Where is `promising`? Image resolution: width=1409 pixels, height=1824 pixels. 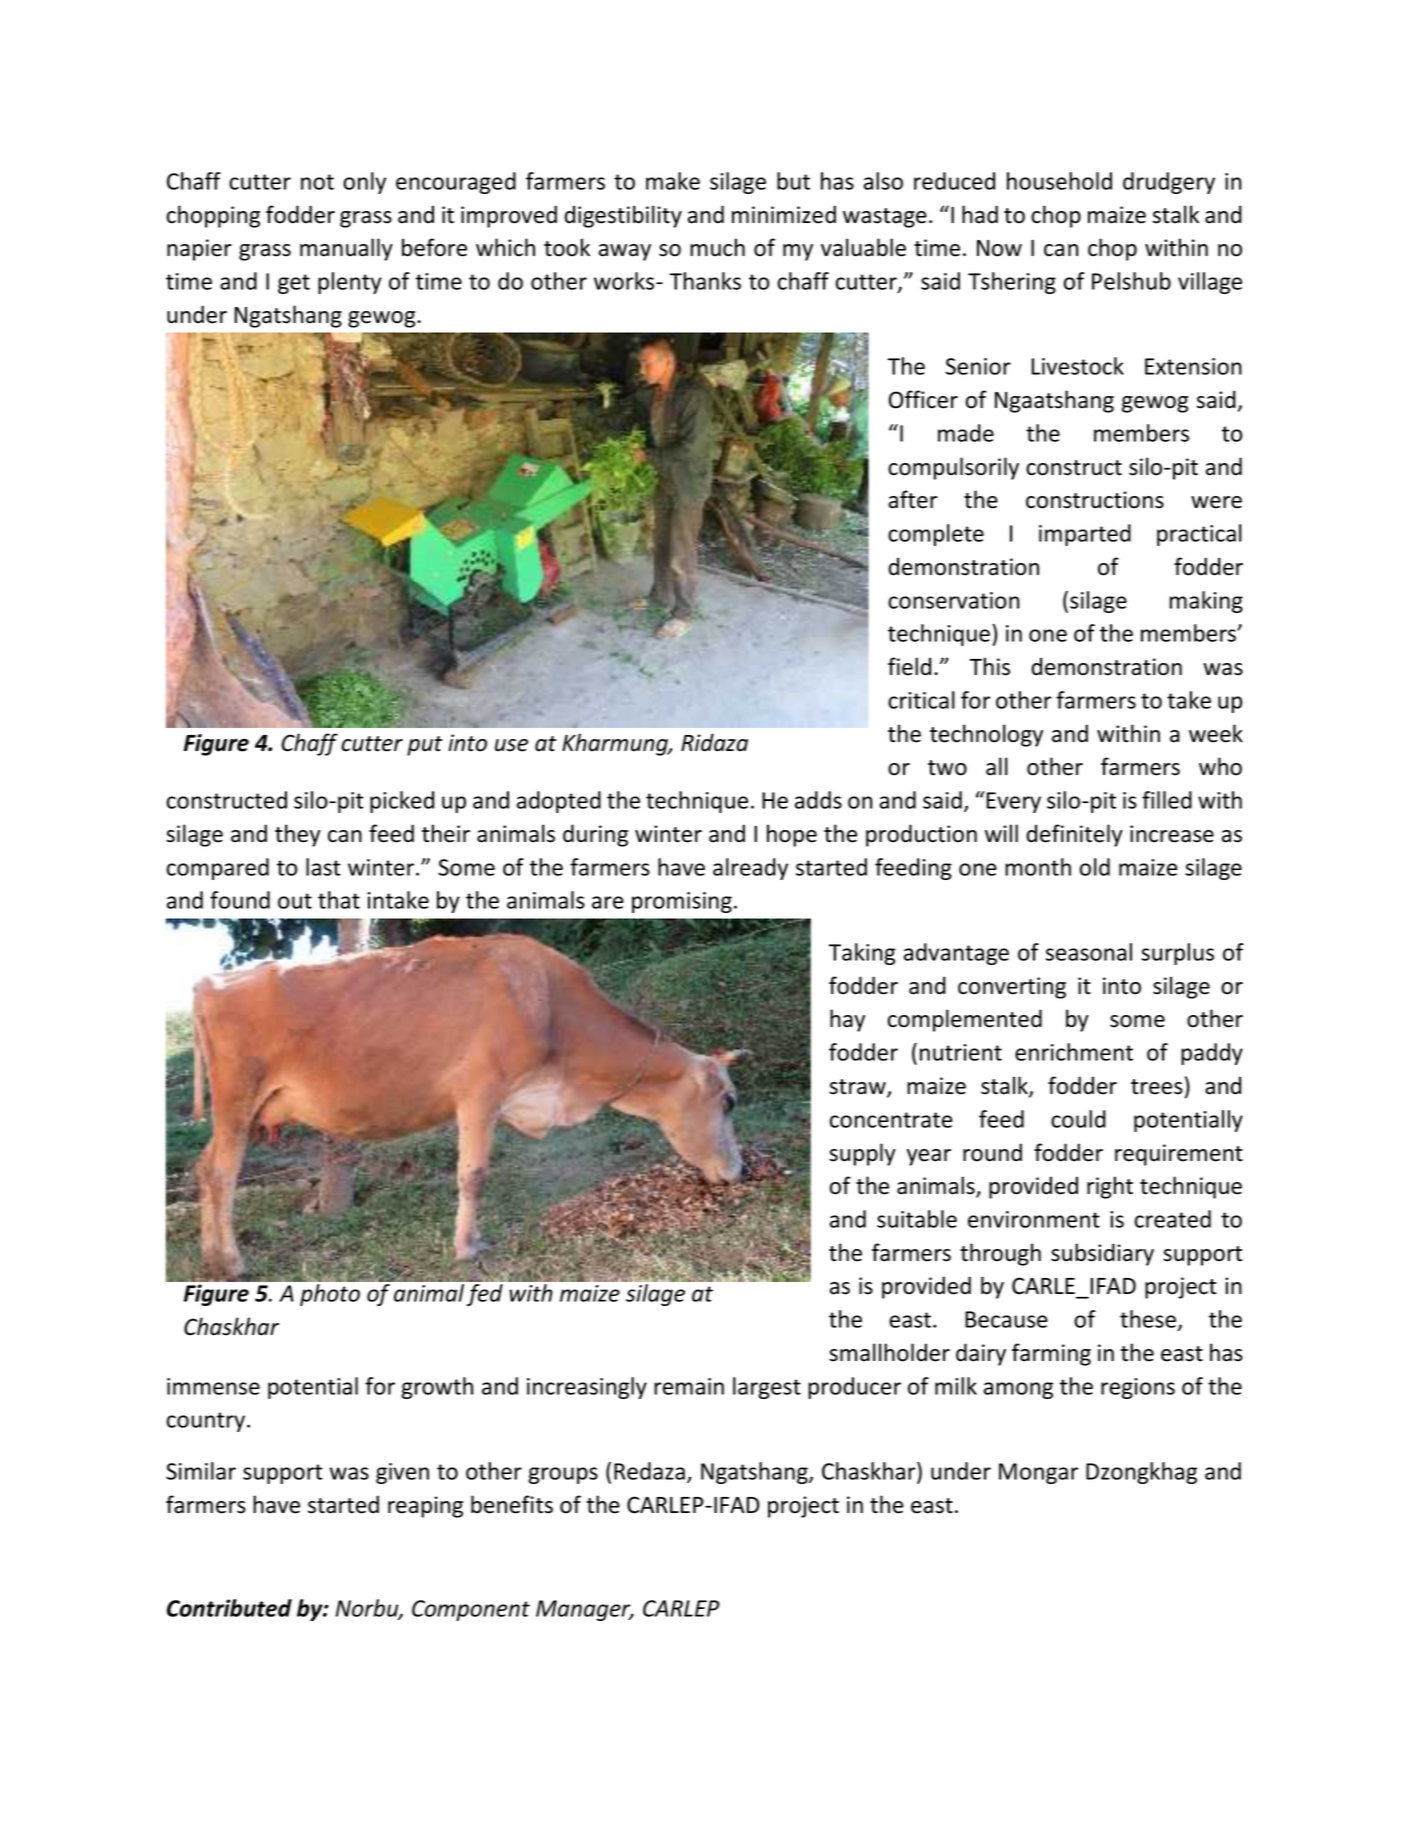 promising is located at coordinates (682, 902).
